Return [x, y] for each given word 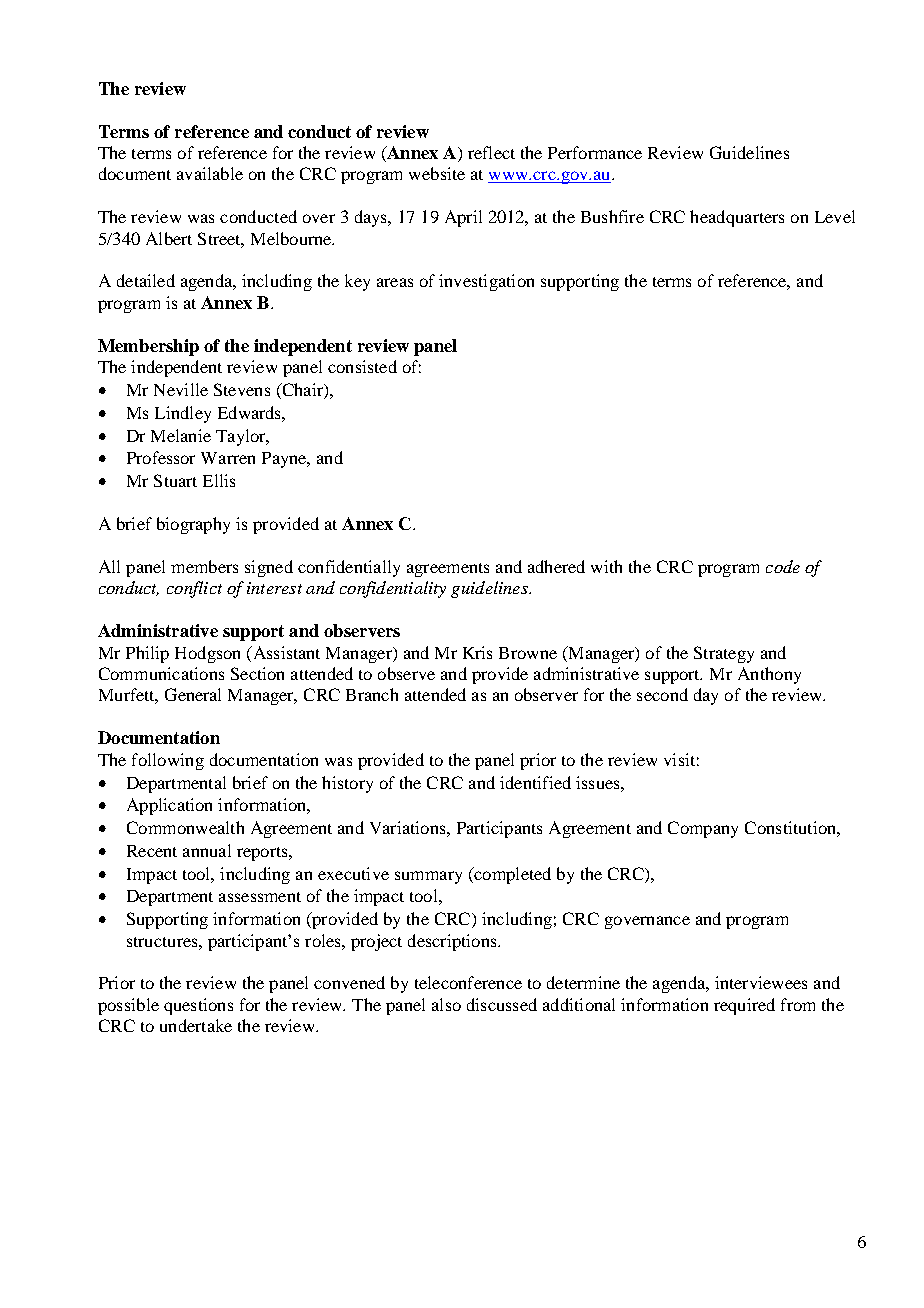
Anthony [769, 675]
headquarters [737, 218]
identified [535, 782]
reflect [491, 152]
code [783, 566]
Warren [228, 458]
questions [198, 1006]
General [193, 694]
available [210, 173]
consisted [362, 366]
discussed [502, 1004]
